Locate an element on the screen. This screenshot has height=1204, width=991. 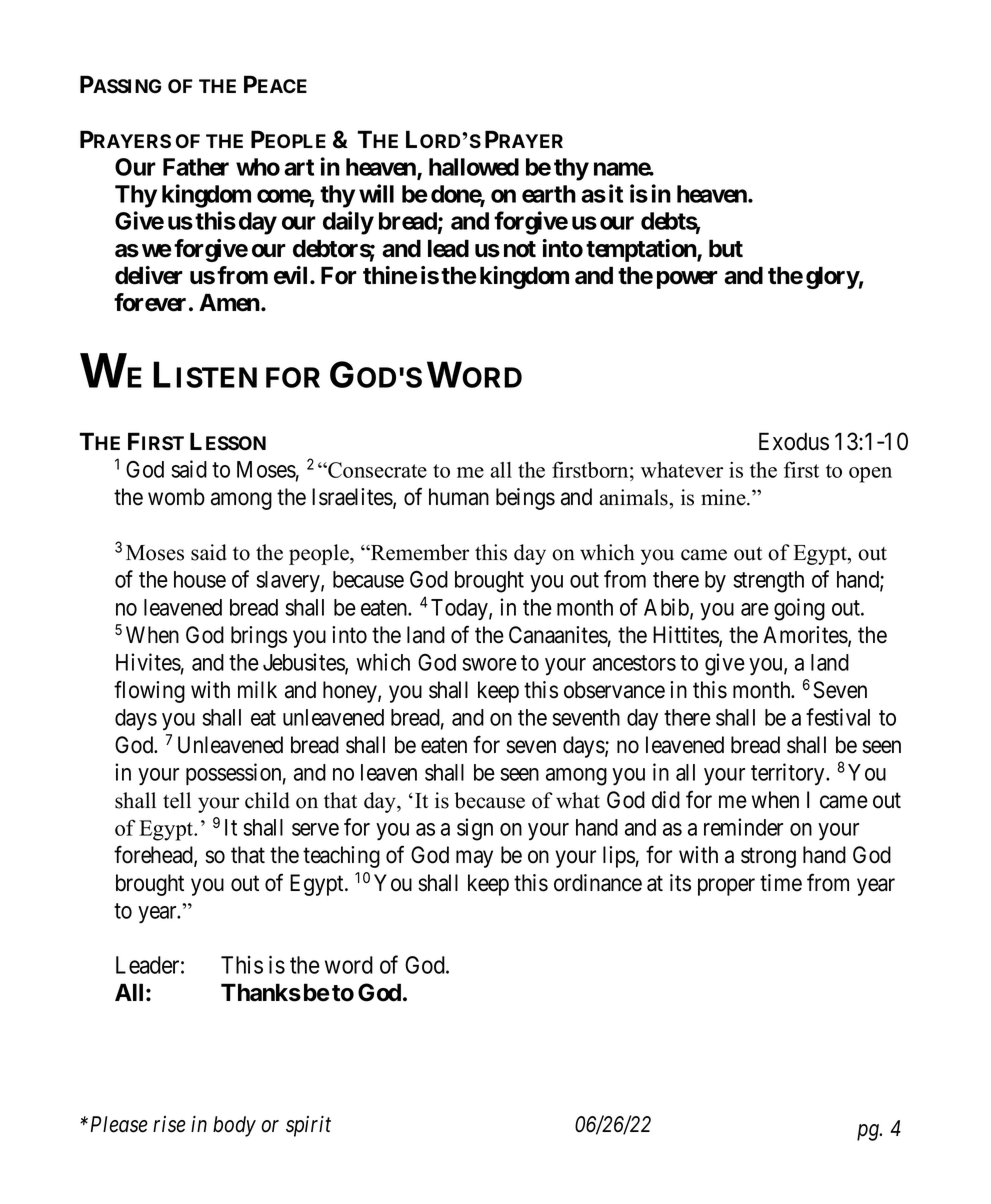
swore is located at coordinates (489, 664).
